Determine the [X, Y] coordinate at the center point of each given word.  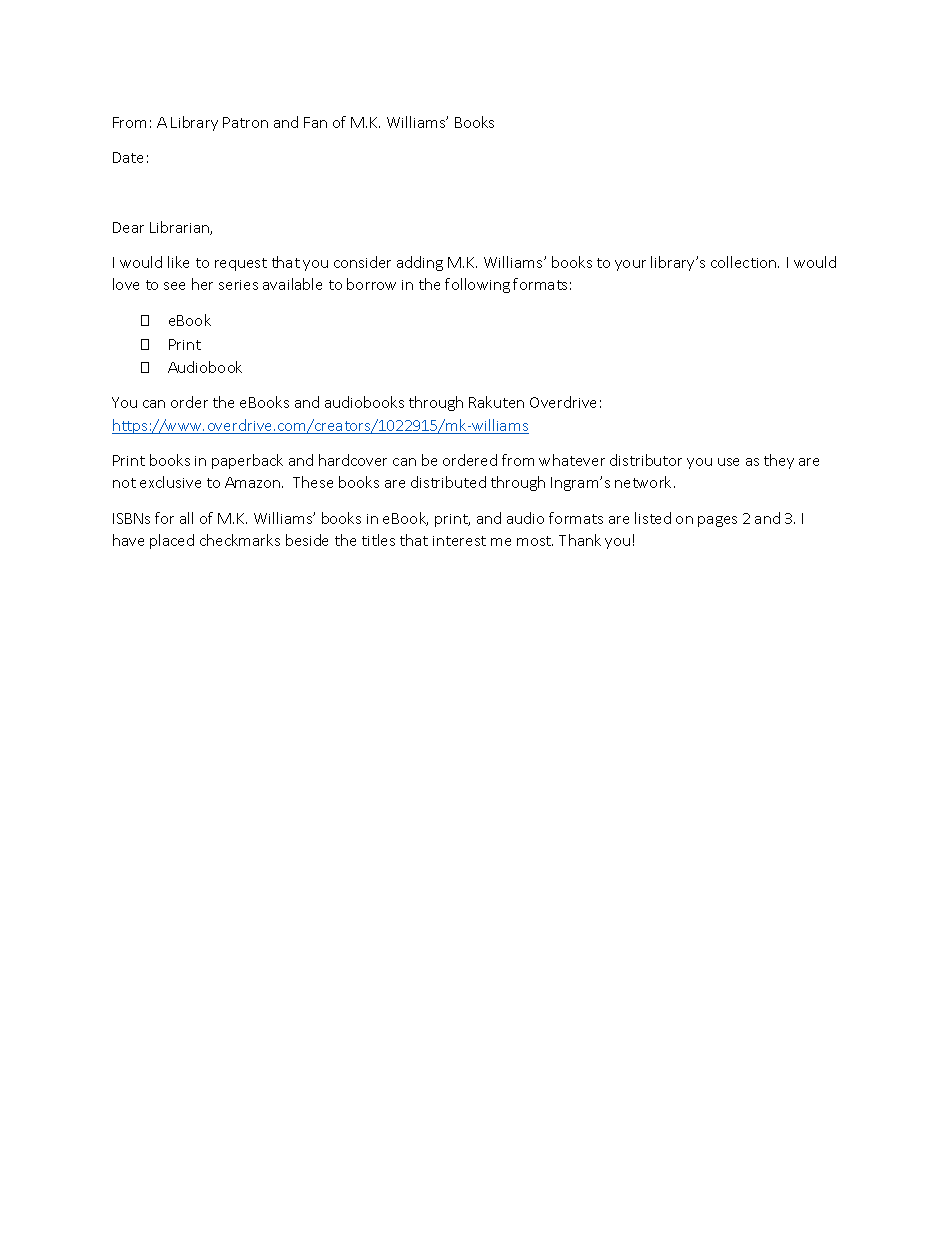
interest [459, 541]
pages [717, 521]
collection [745, 262]
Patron [245, 122]
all [186, 518]
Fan [315, 122]
